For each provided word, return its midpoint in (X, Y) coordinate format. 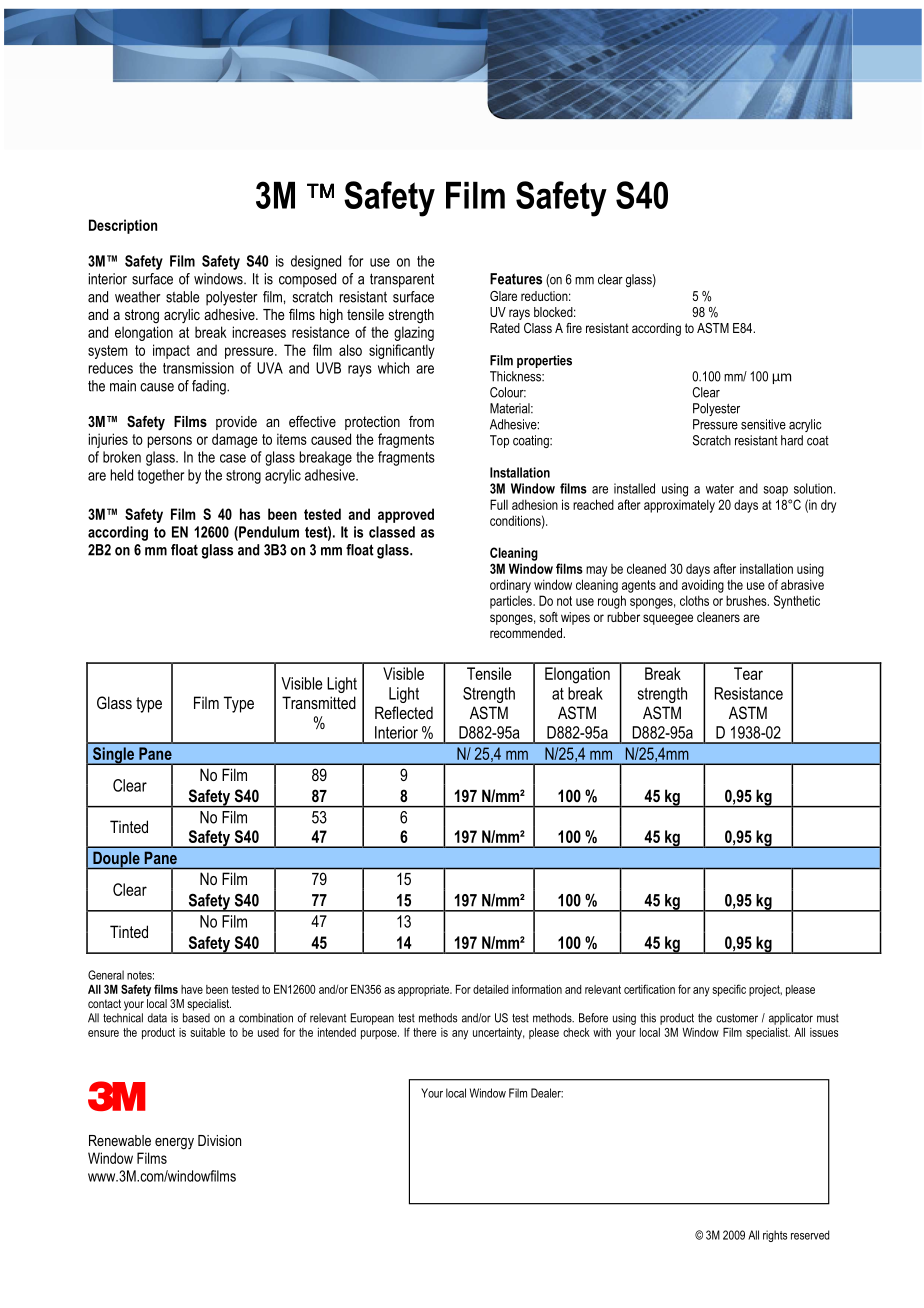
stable (182, 297)
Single (113, 756)
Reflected (404, 712)
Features (516, 279)
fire (574, 328)
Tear (748, 673)
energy (174, 1144)
